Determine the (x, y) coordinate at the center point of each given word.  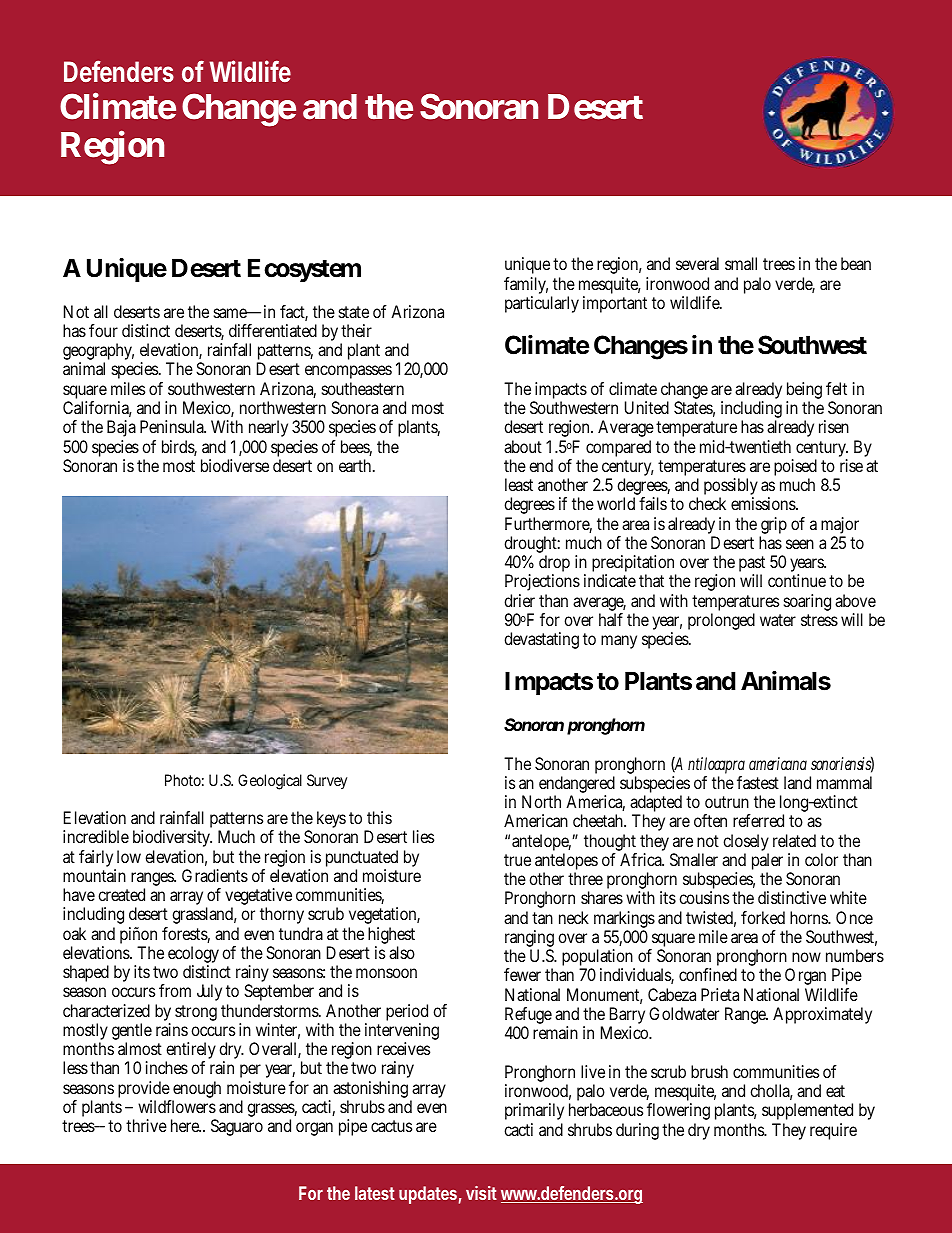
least (519, 484)
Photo (183, 780)
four (103, 330)
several (697, 263)
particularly (542, 304)
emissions (763, 503)
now (806, 957)
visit (481, 1193)
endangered (577, 786)
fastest (758, 782)
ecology (193, 956)
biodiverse (235, 465)
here (185, 1125)
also (402, 952)
